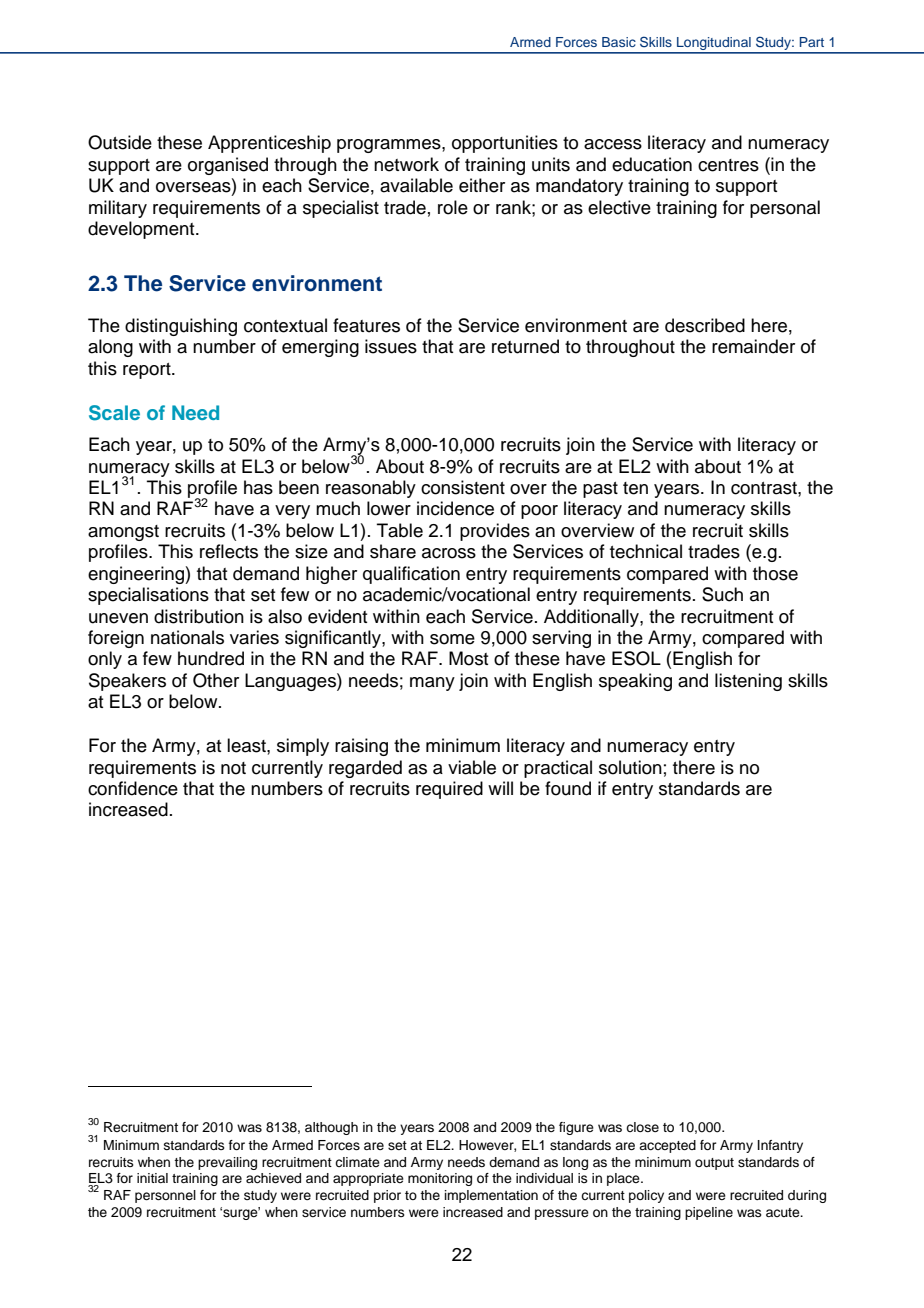 The width and height of the image is (924, 1308). What do you see at coordinates (120, 142) in the image?
I see `Outside` at bounding box center [120, 142].
